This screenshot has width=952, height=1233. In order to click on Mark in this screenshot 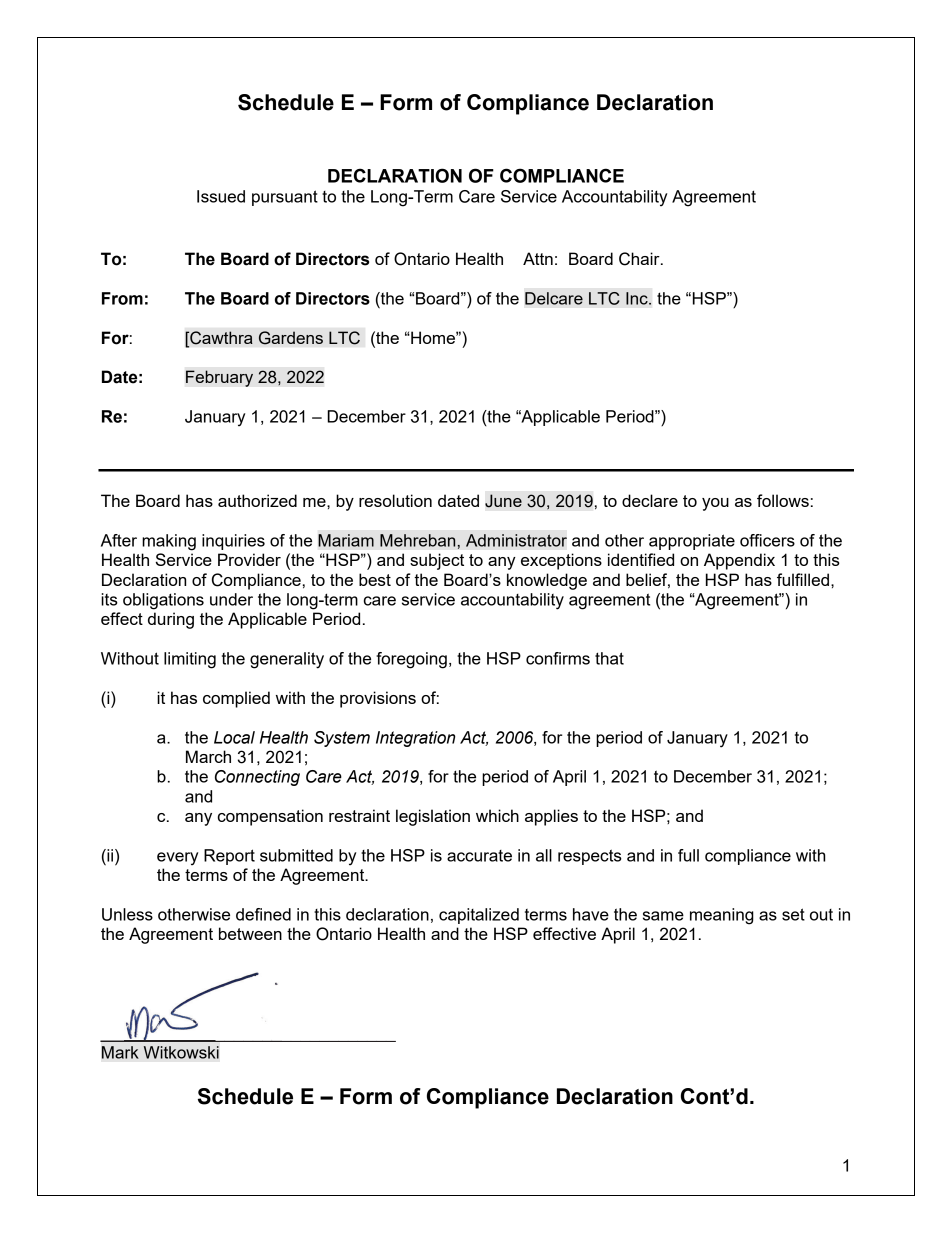, I will do `click(120, 1052)`.
